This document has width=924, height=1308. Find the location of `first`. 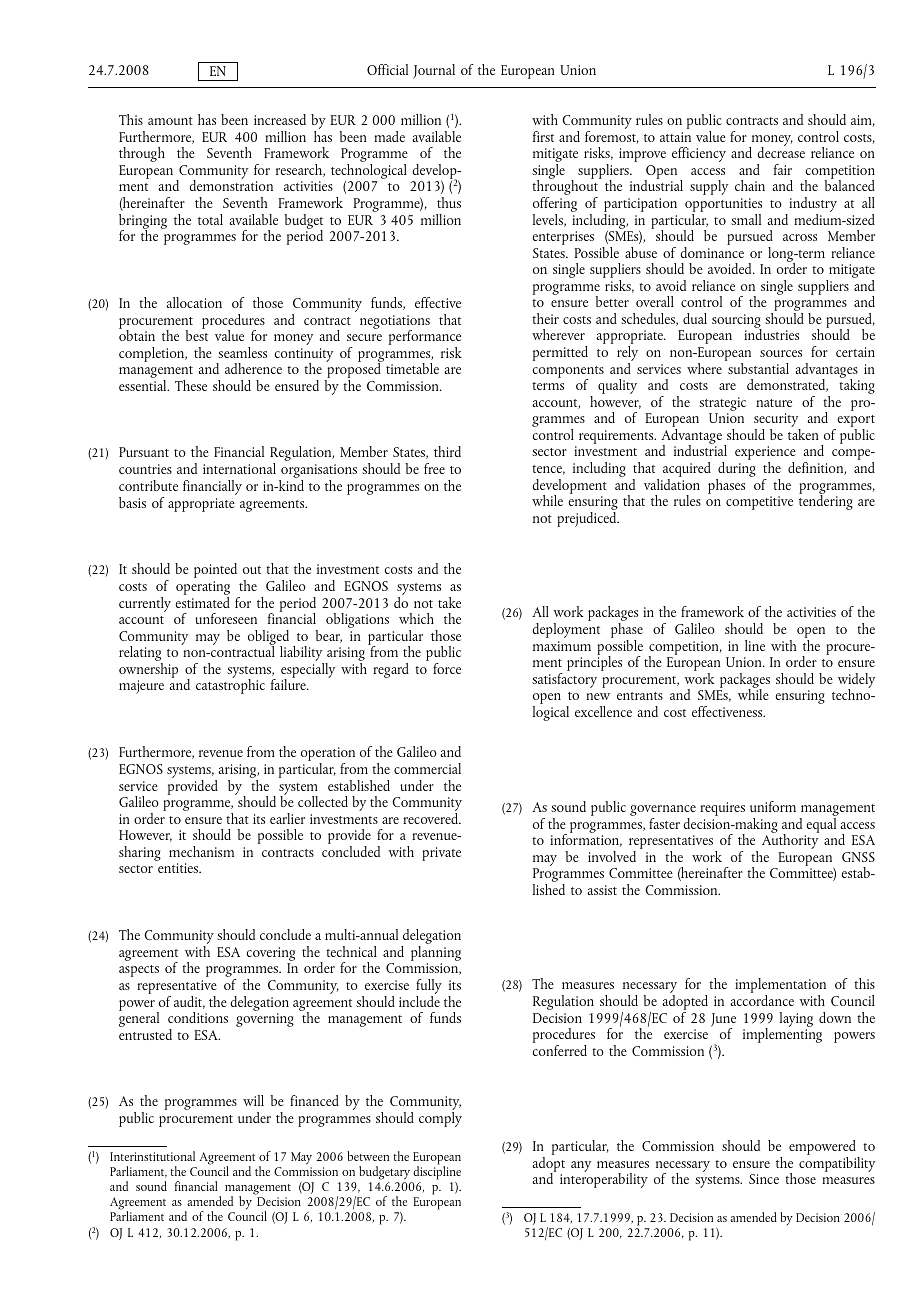

first is located at coordinates (543, 136).
